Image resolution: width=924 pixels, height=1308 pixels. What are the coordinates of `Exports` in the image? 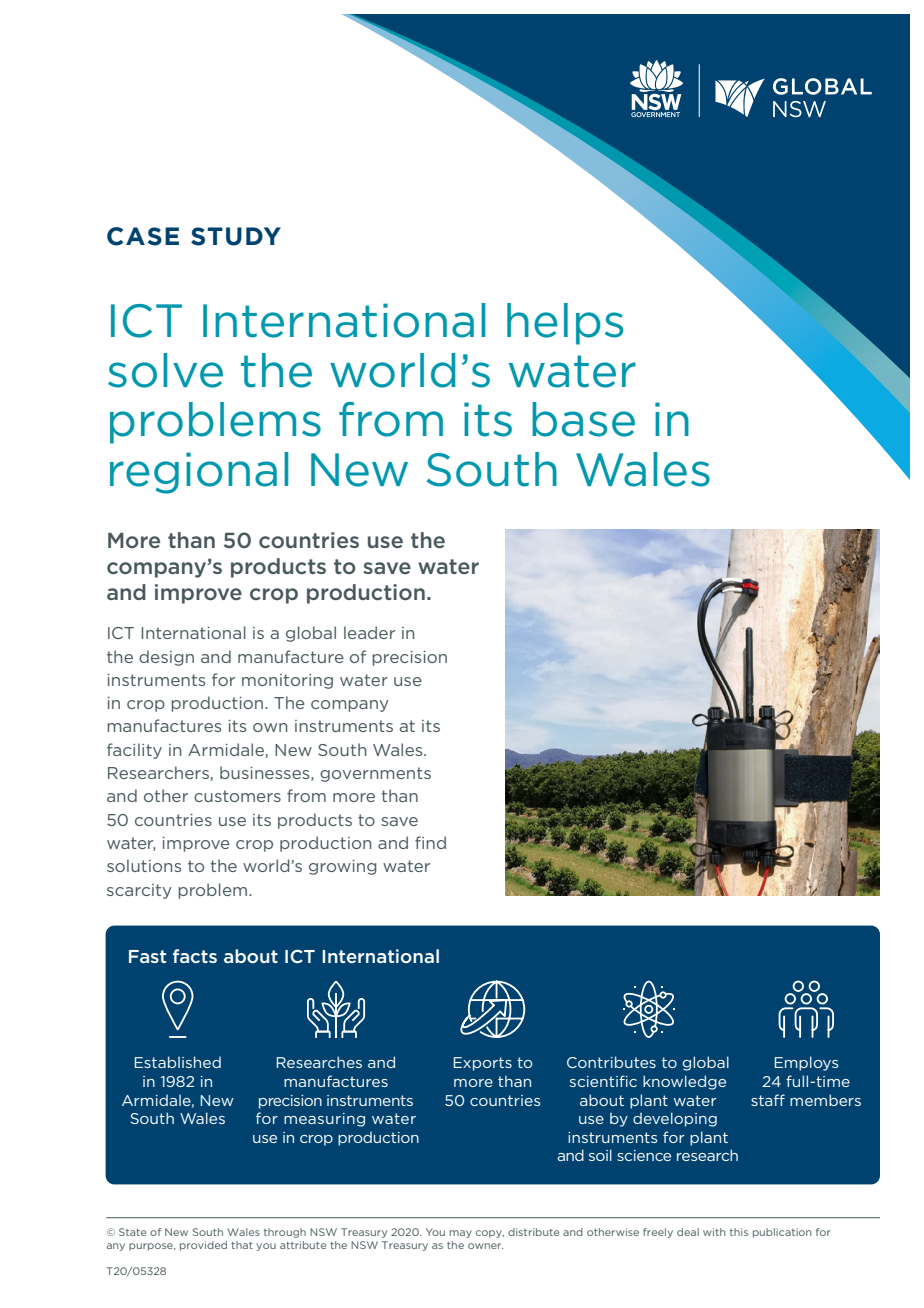 It's located at (483, 1064).
